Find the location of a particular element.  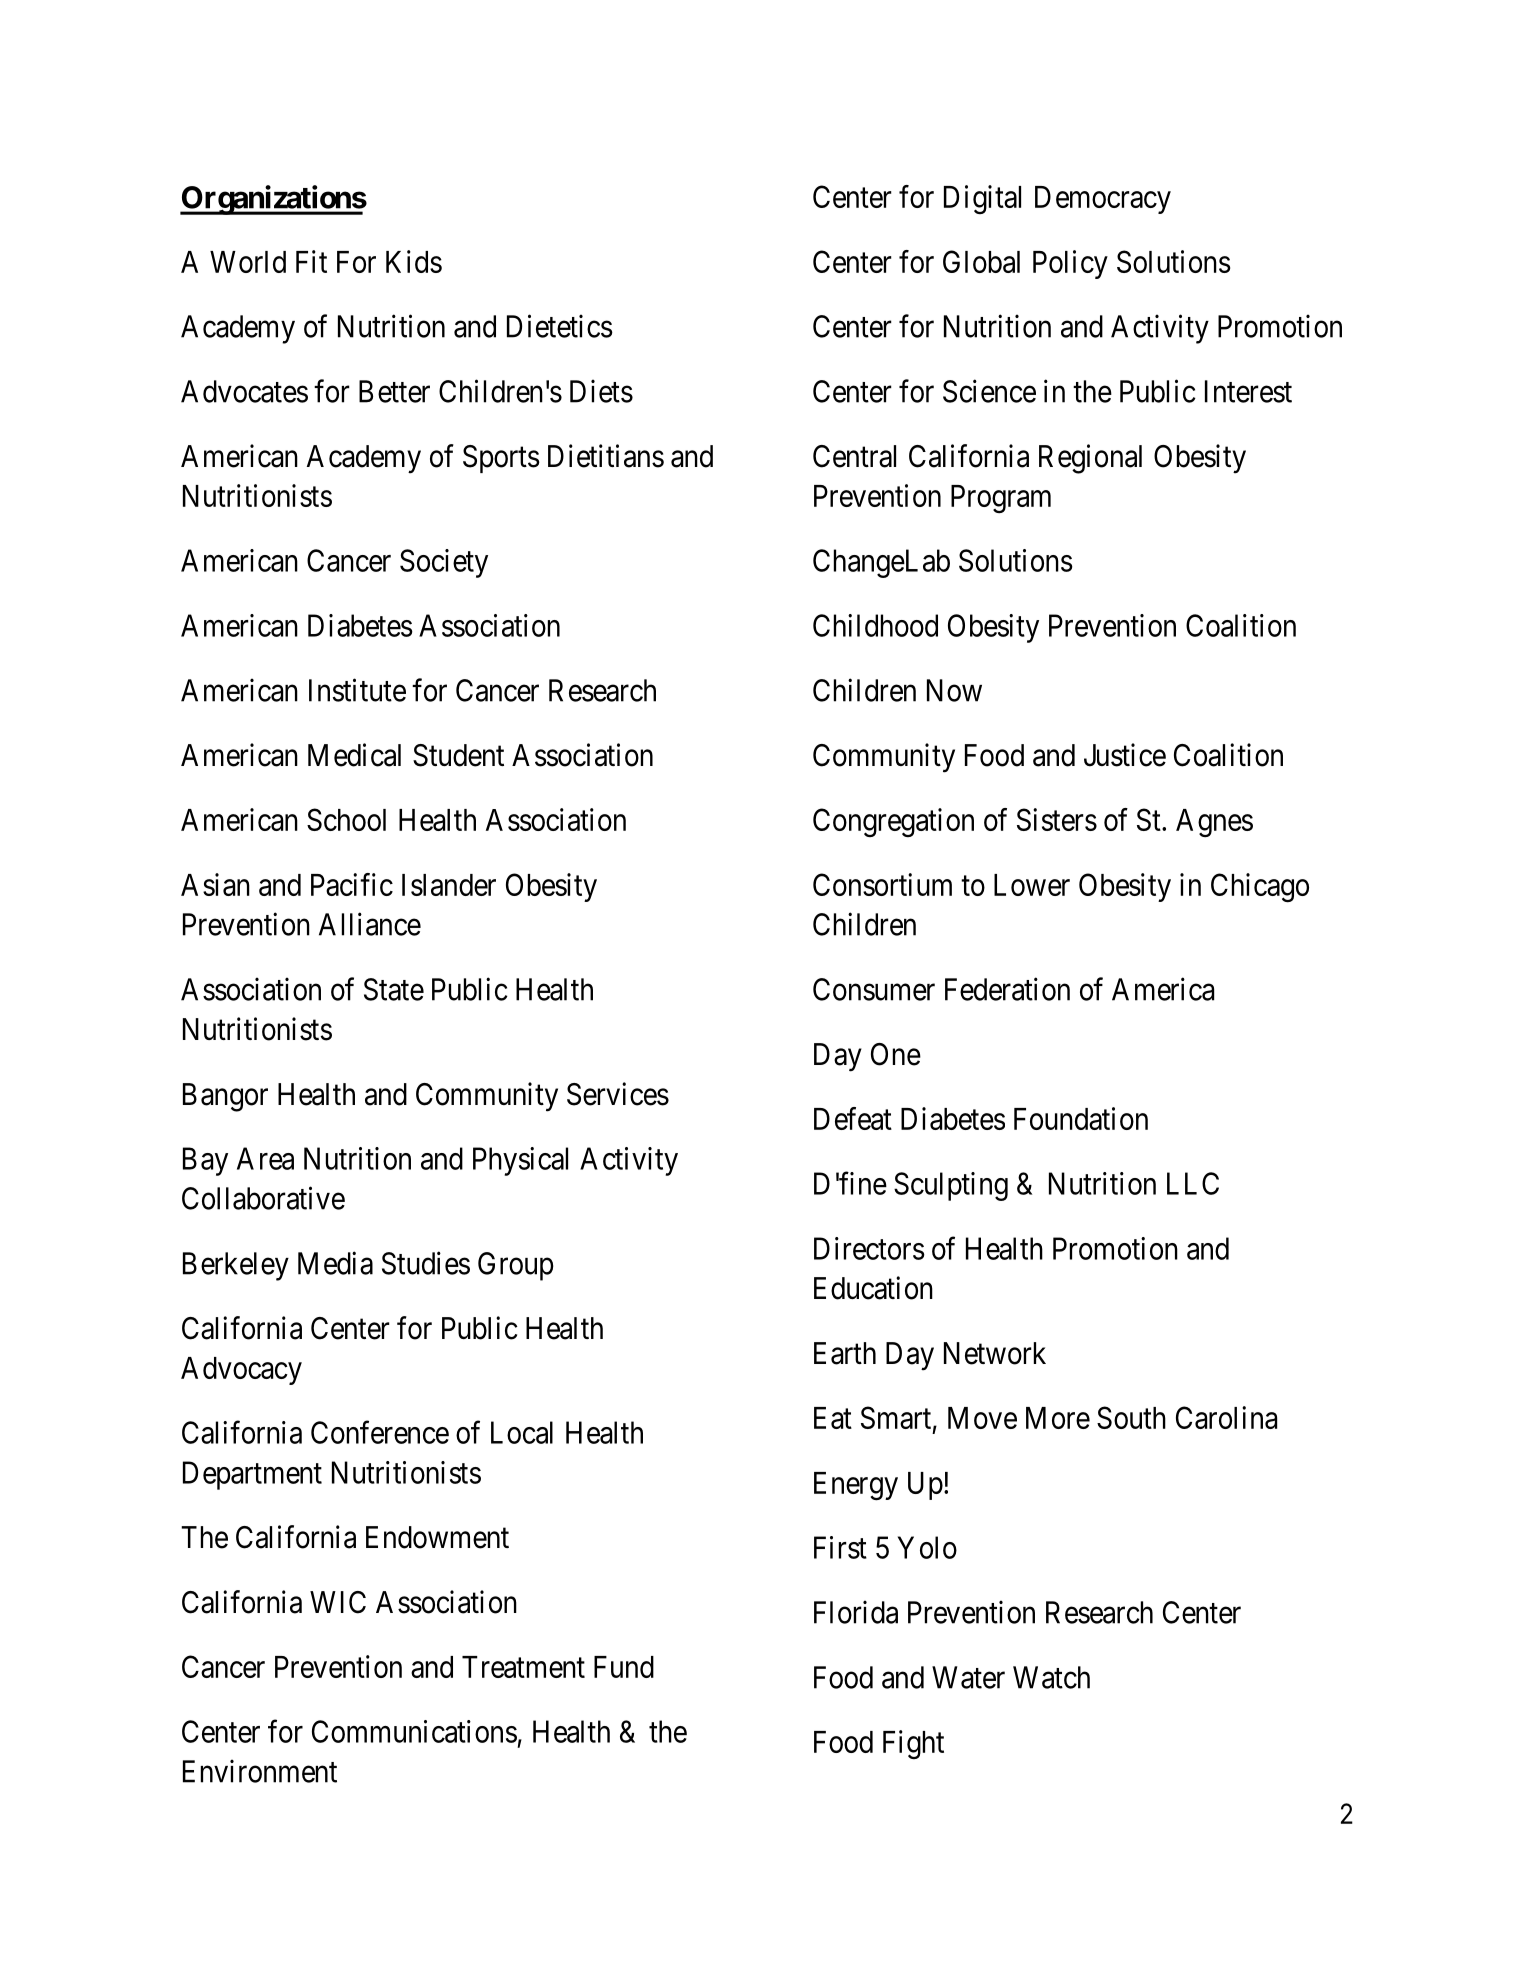

Watch is located at coordinates (1051, 1677).
